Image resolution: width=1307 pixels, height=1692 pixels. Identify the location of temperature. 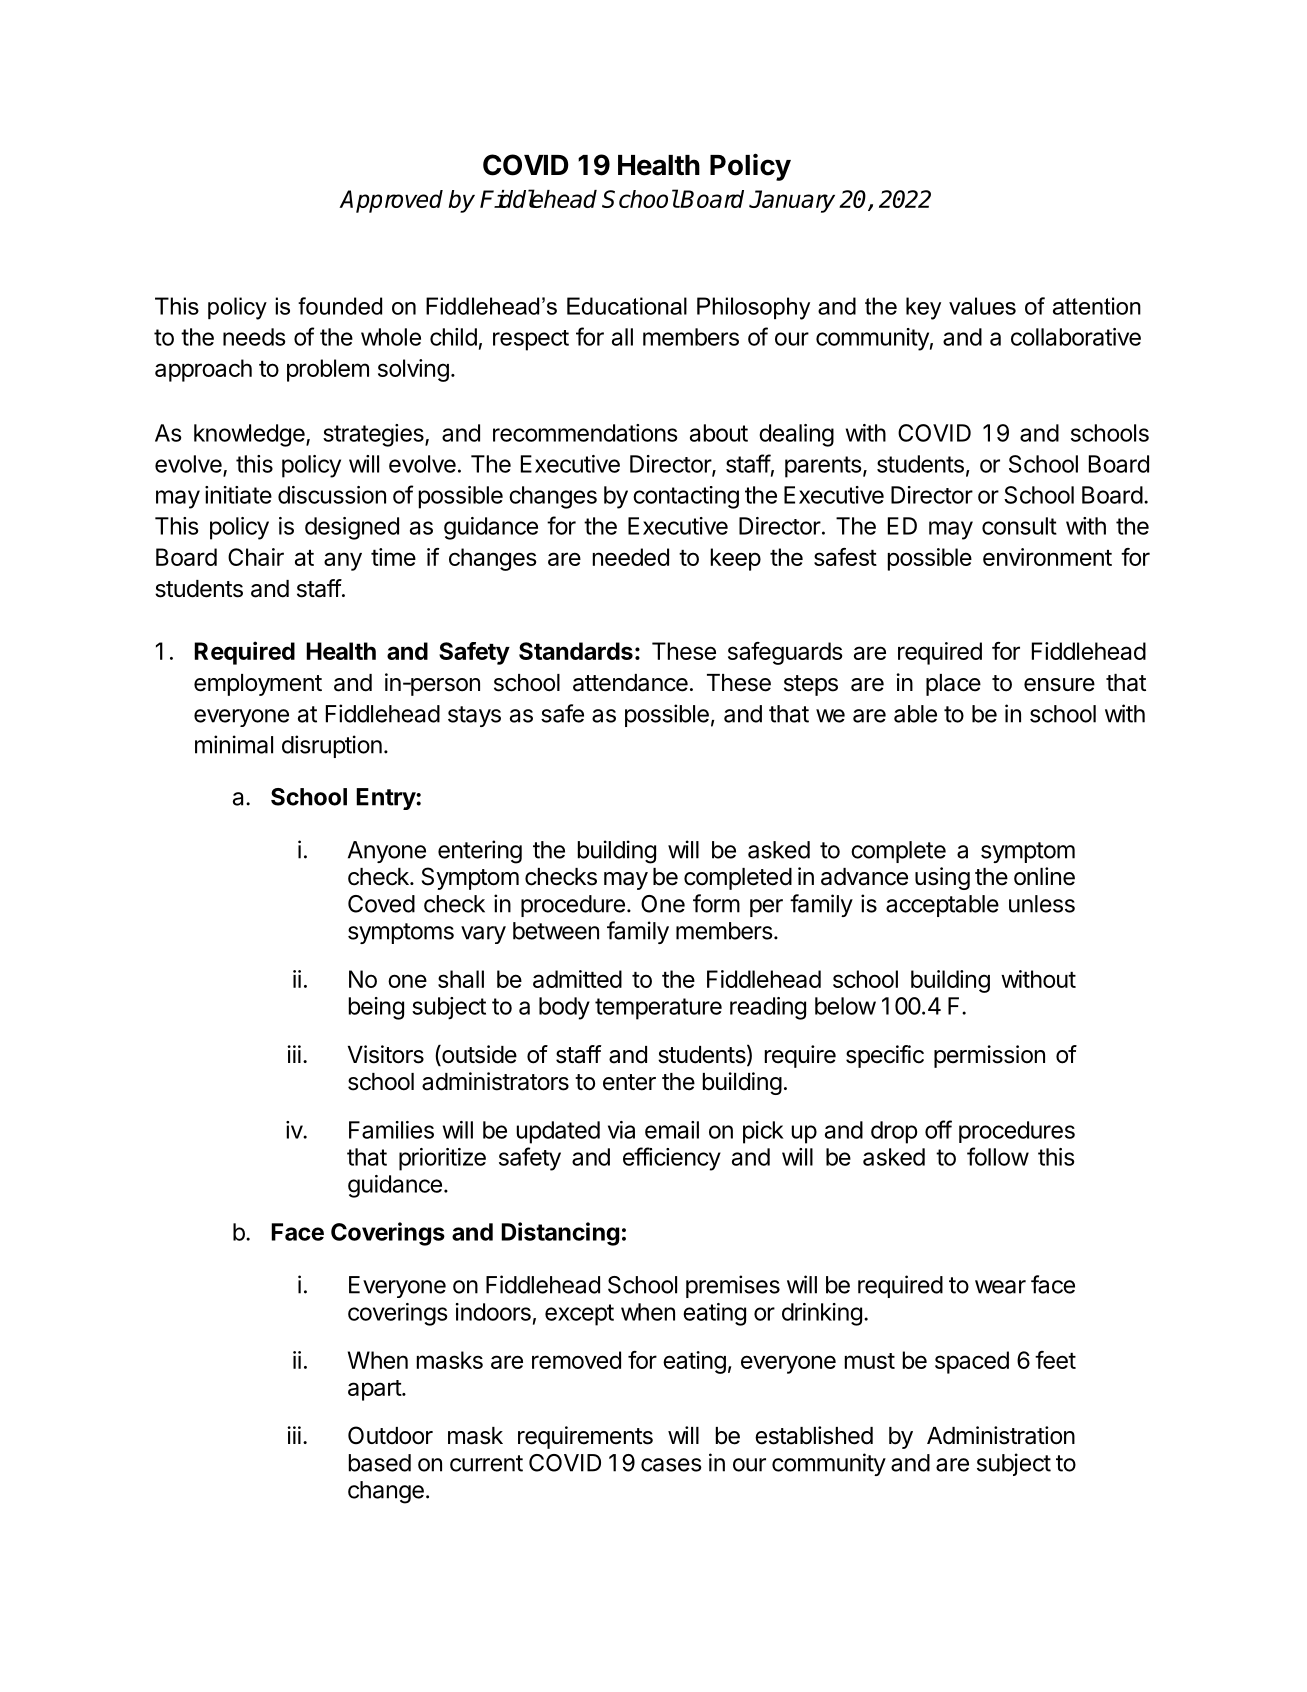
(658, 1009).
